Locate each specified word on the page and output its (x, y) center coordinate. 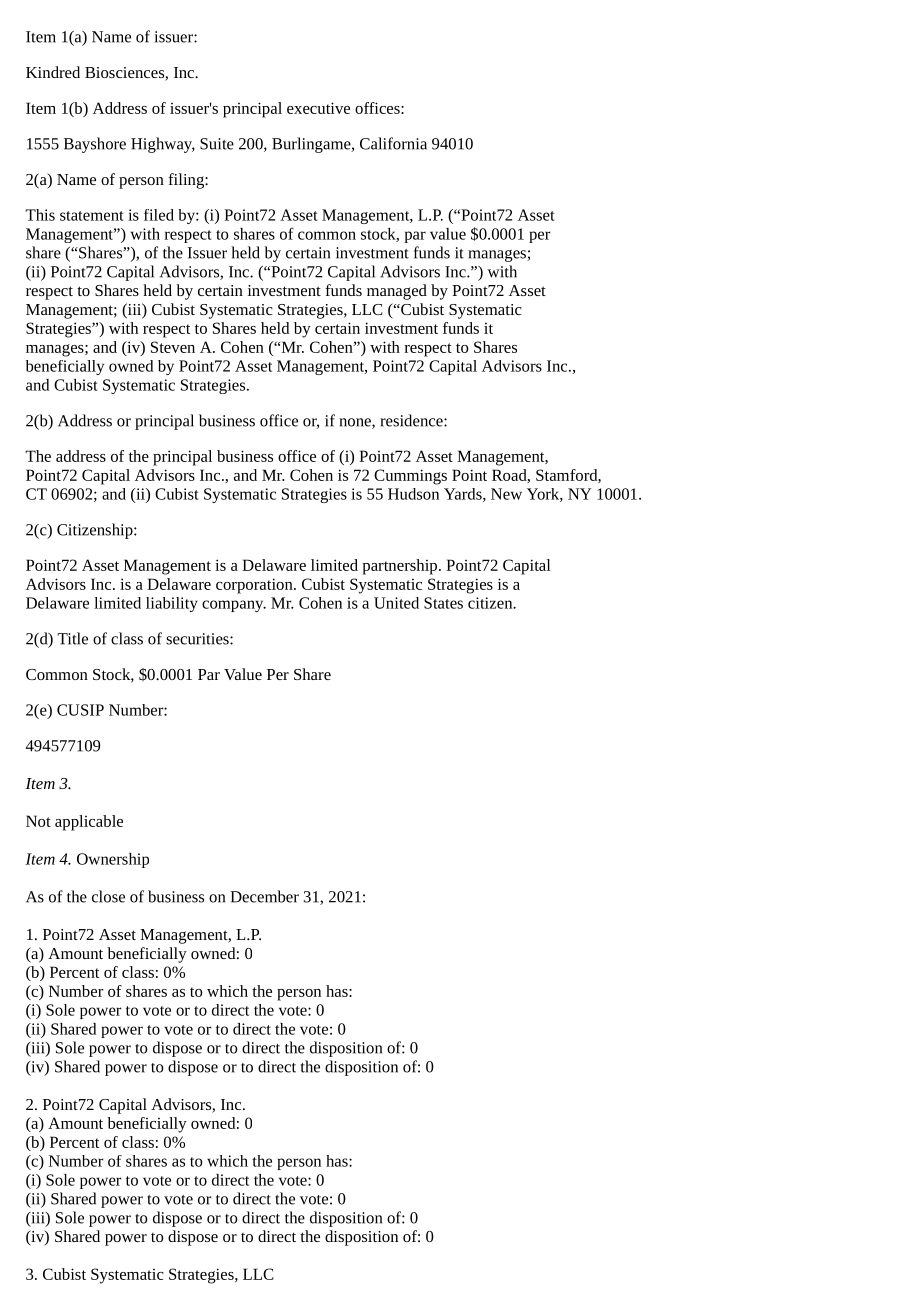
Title (72, 638)
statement (92, 216)
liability (172, 604)
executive (318, 108)
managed (397, 292)
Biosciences (125, 74)
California (393, 143)
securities (198, 639)
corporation (255, 586)
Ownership (113, 860)
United (396, 603)
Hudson (413, 494)
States (443, 603)
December (264, 896)
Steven (173, 347)
